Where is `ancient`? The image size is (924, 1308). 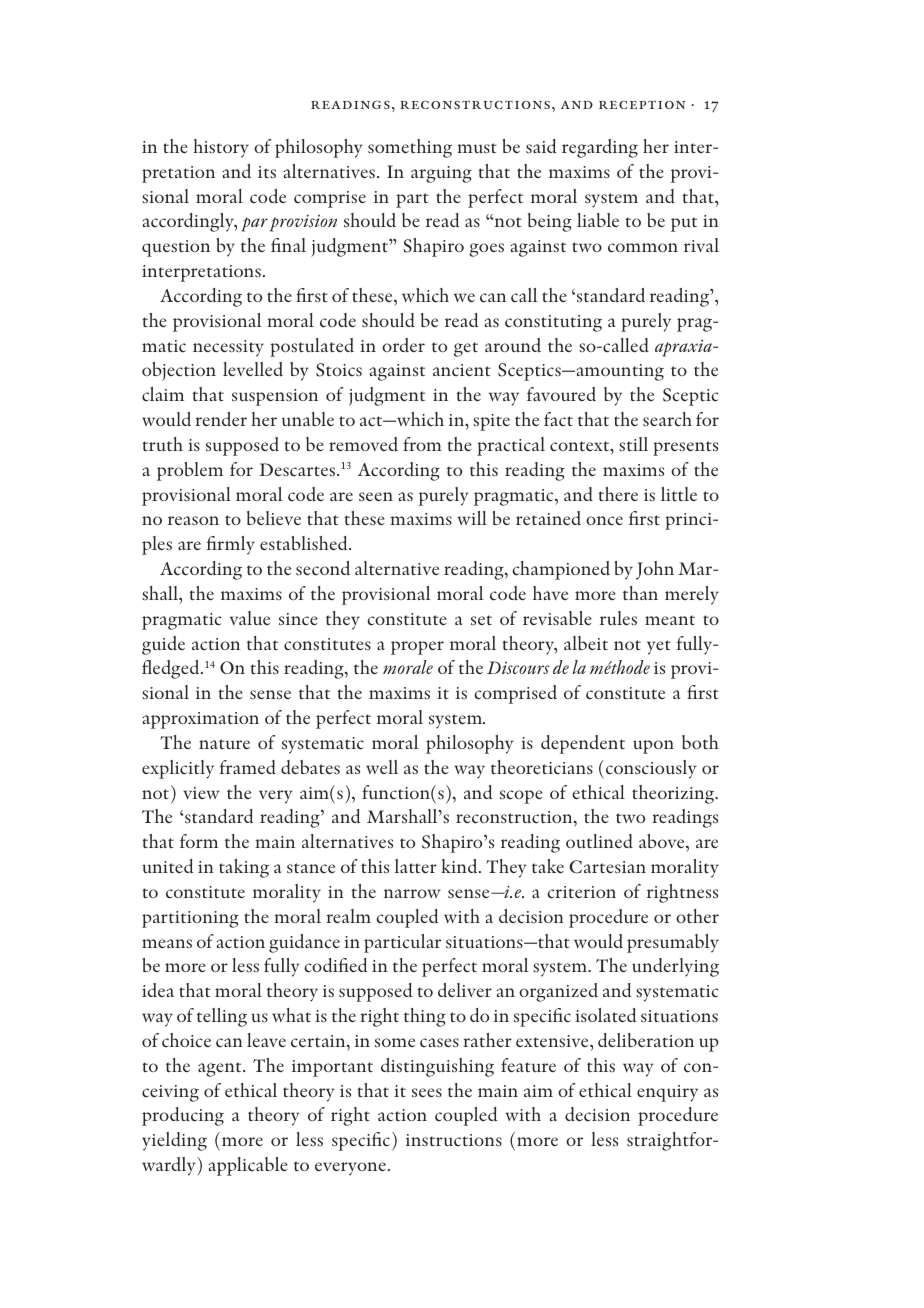
ancient is located at coordinates (462, 370).
